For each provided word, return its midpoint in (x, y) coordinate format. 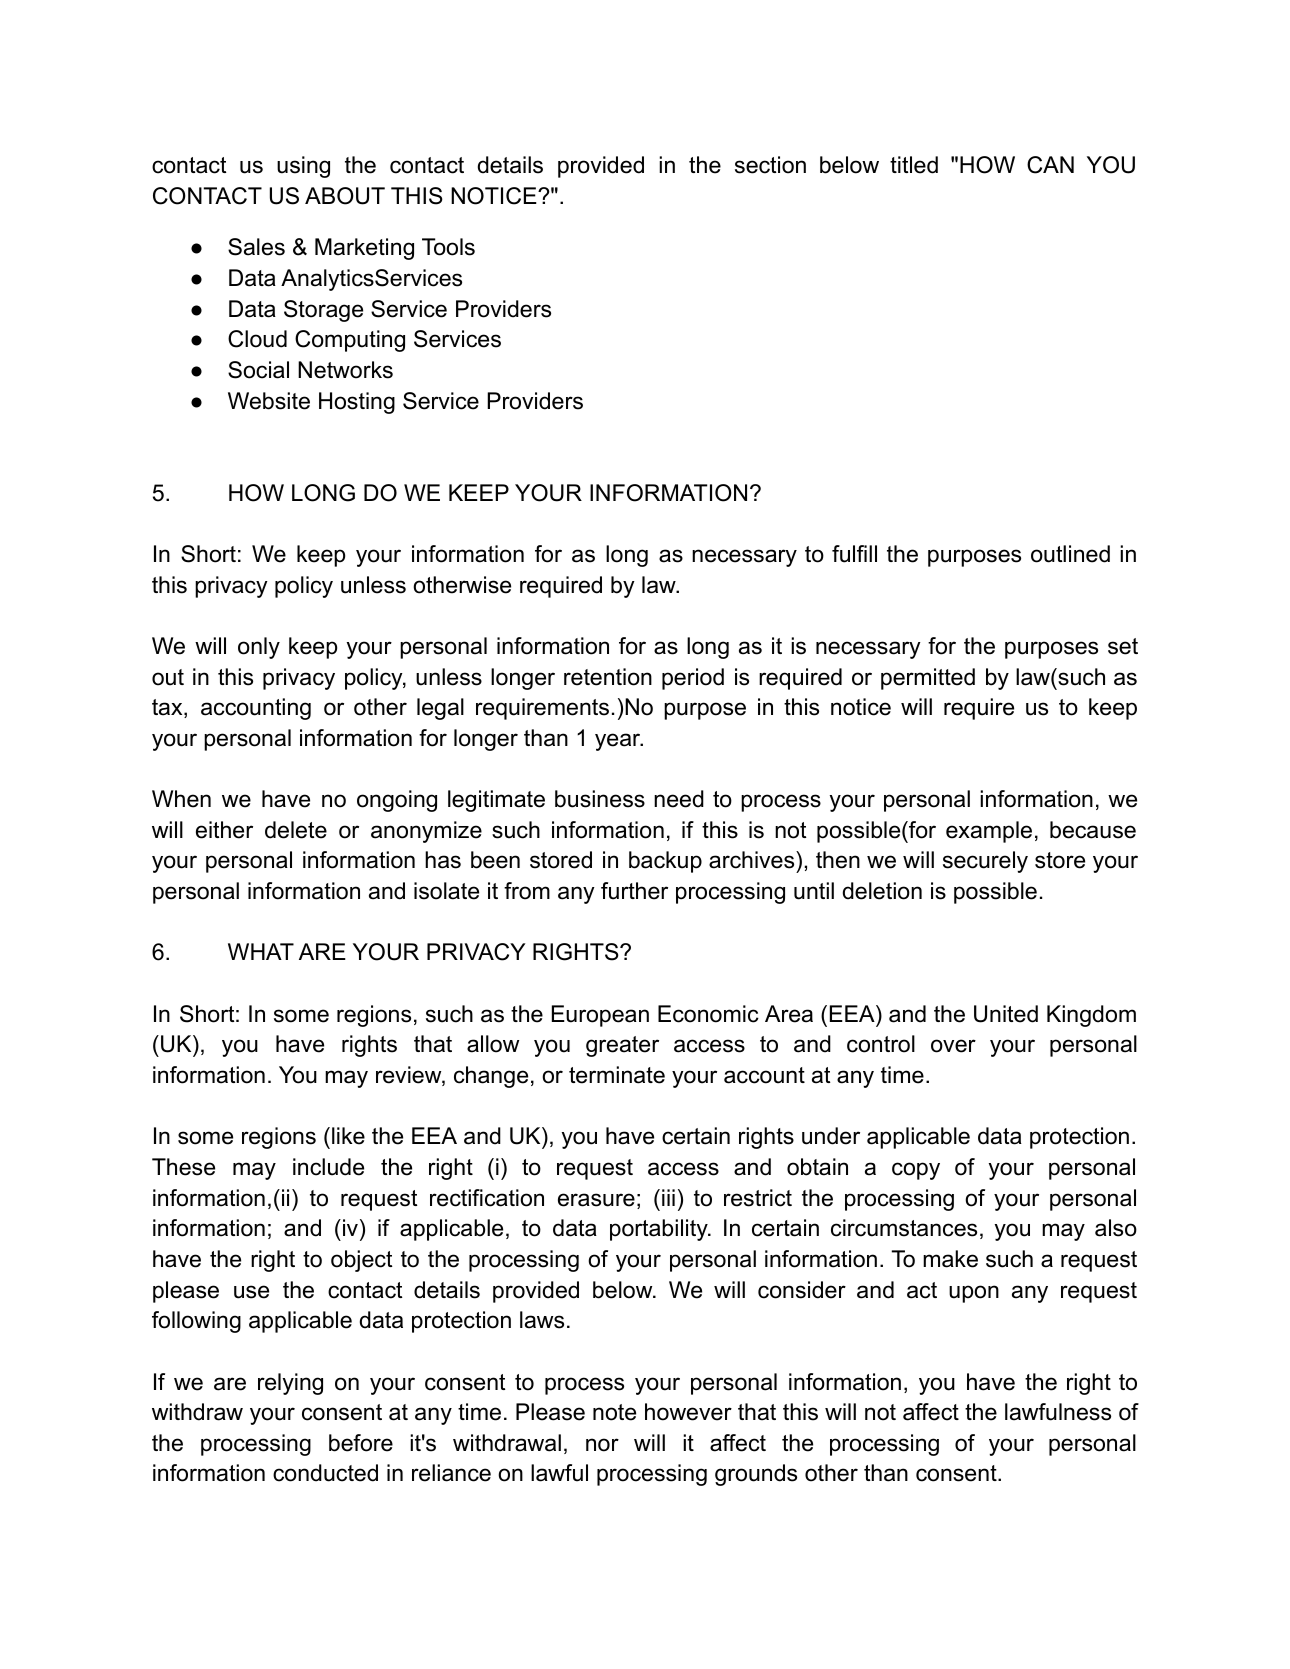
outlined (1070, 554)
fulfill (854, 554)
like (348, 1136)
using (303, 167)
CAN (1050, 165)
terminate (617, 1075)
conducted (325, 1473)
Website (269, 401)
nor (602, 1445)
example (989, 832)
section (770, 165)
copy (916, 1171)
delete (296, 830)
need (679, 799)
